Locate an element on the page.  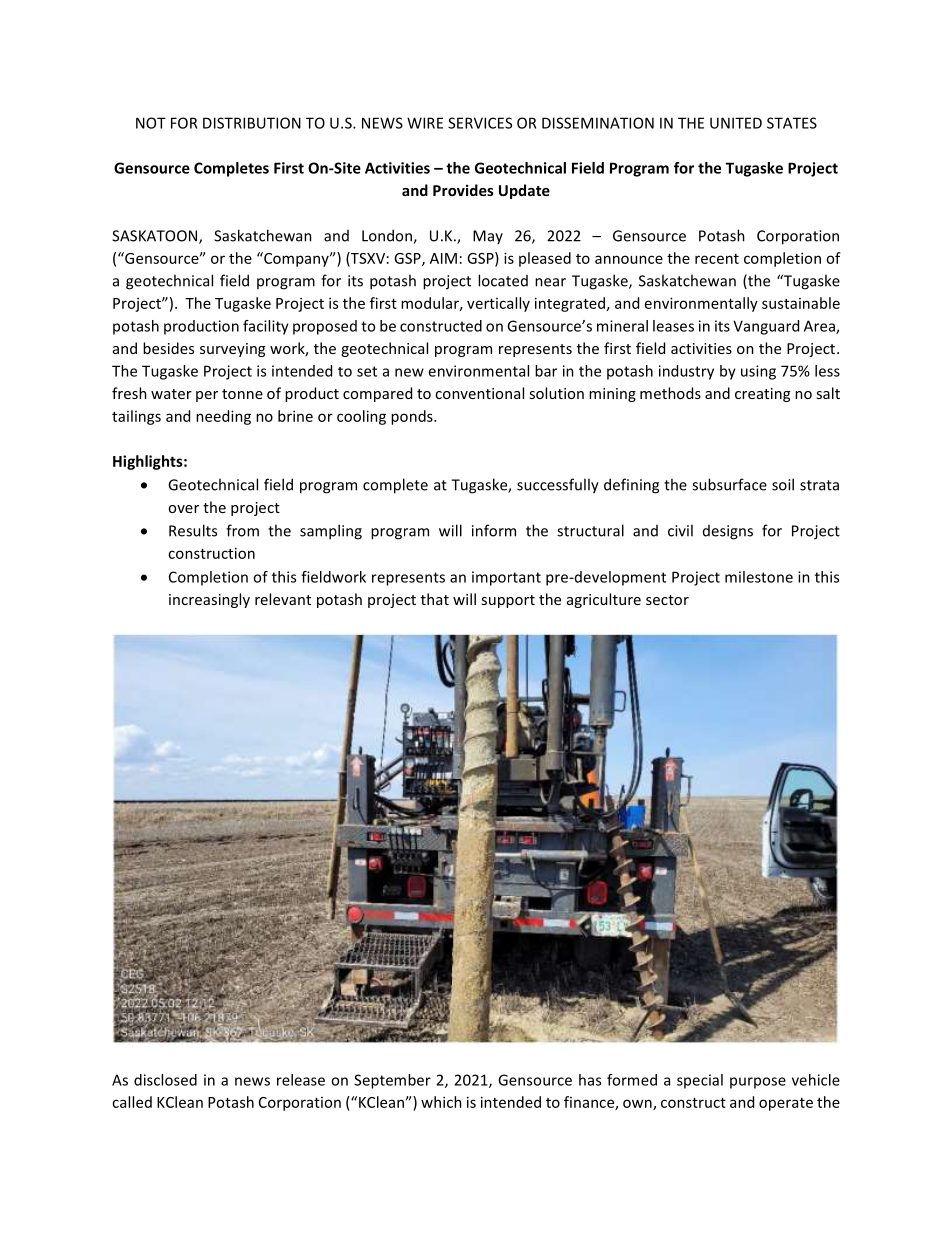
purpose is located at coordinates (758, 1083).
